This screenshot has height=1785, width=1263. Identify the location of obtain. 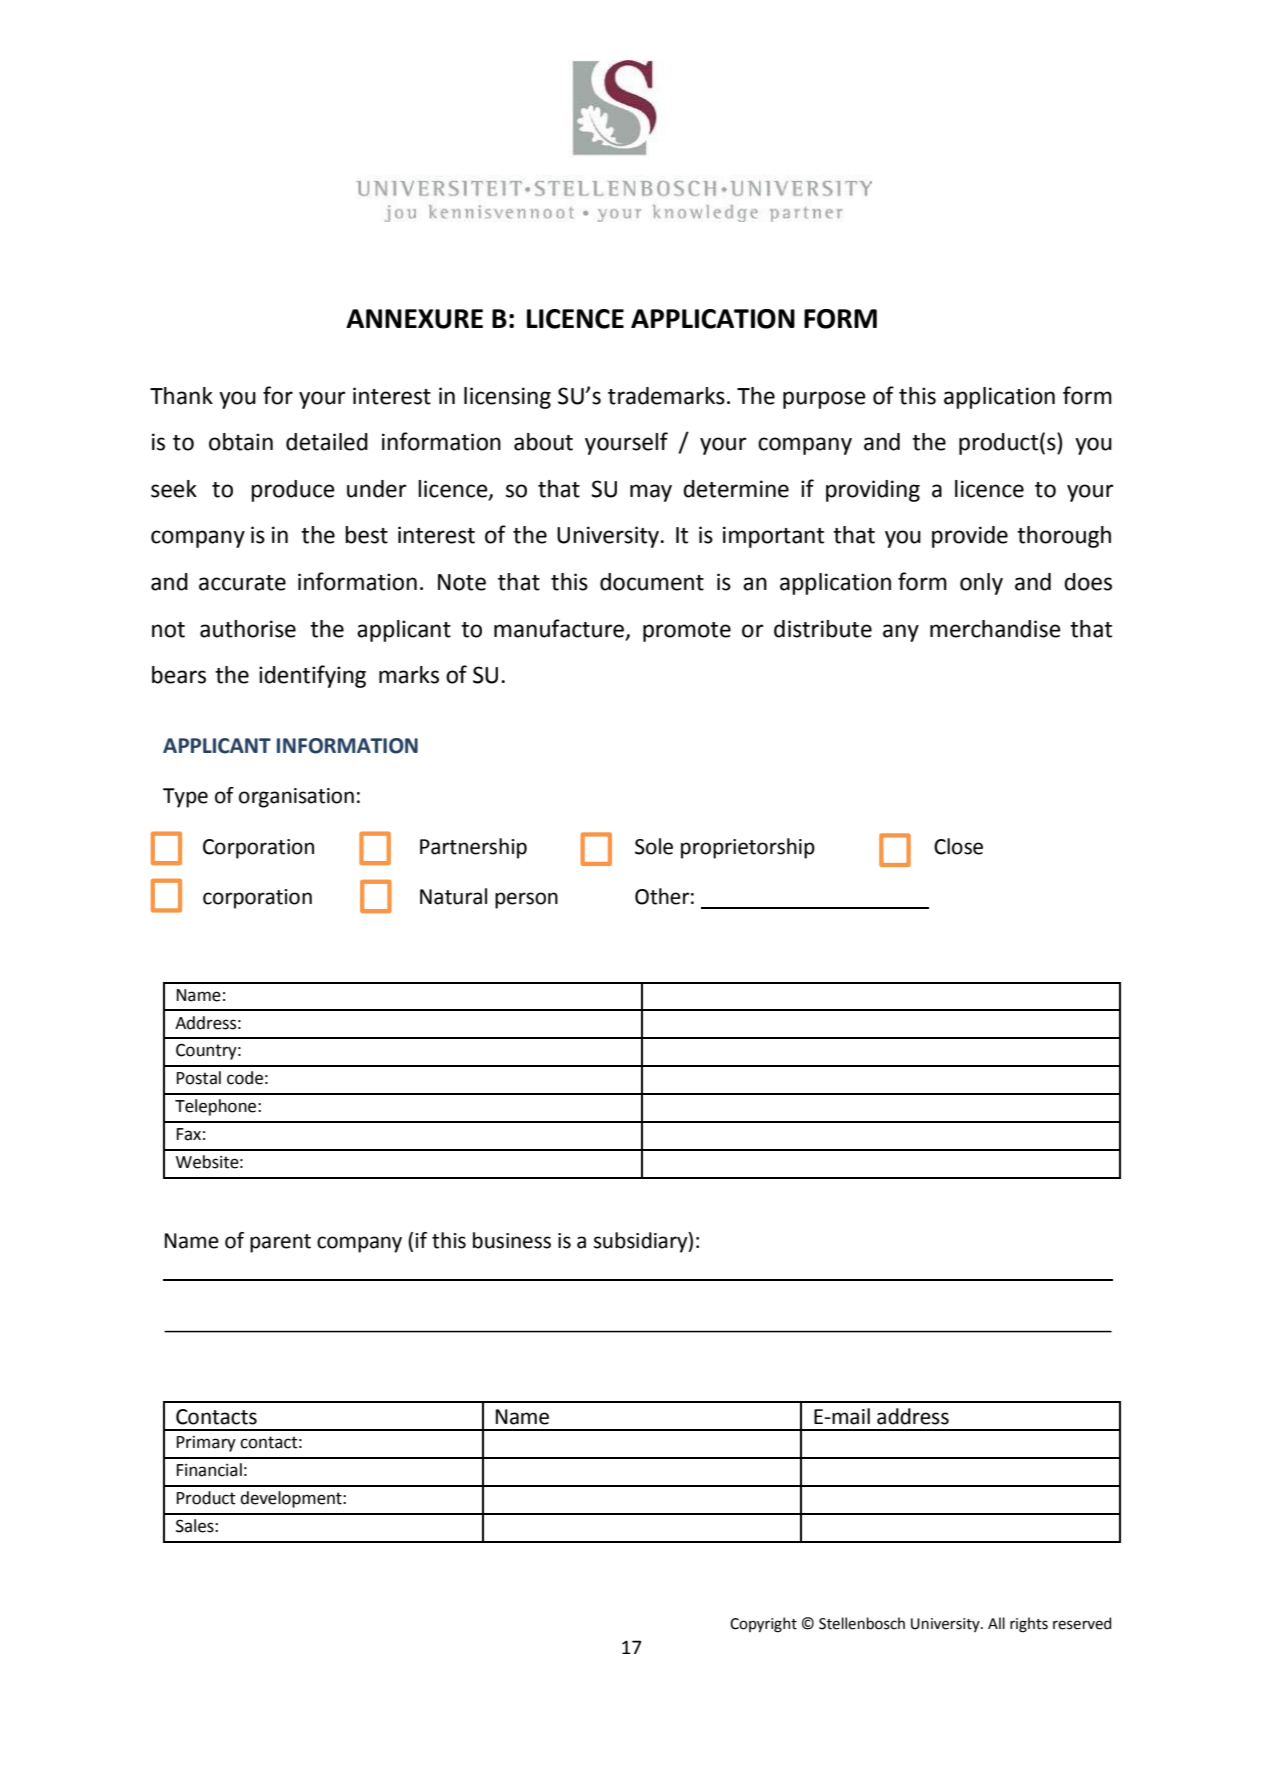
(241, 442).
